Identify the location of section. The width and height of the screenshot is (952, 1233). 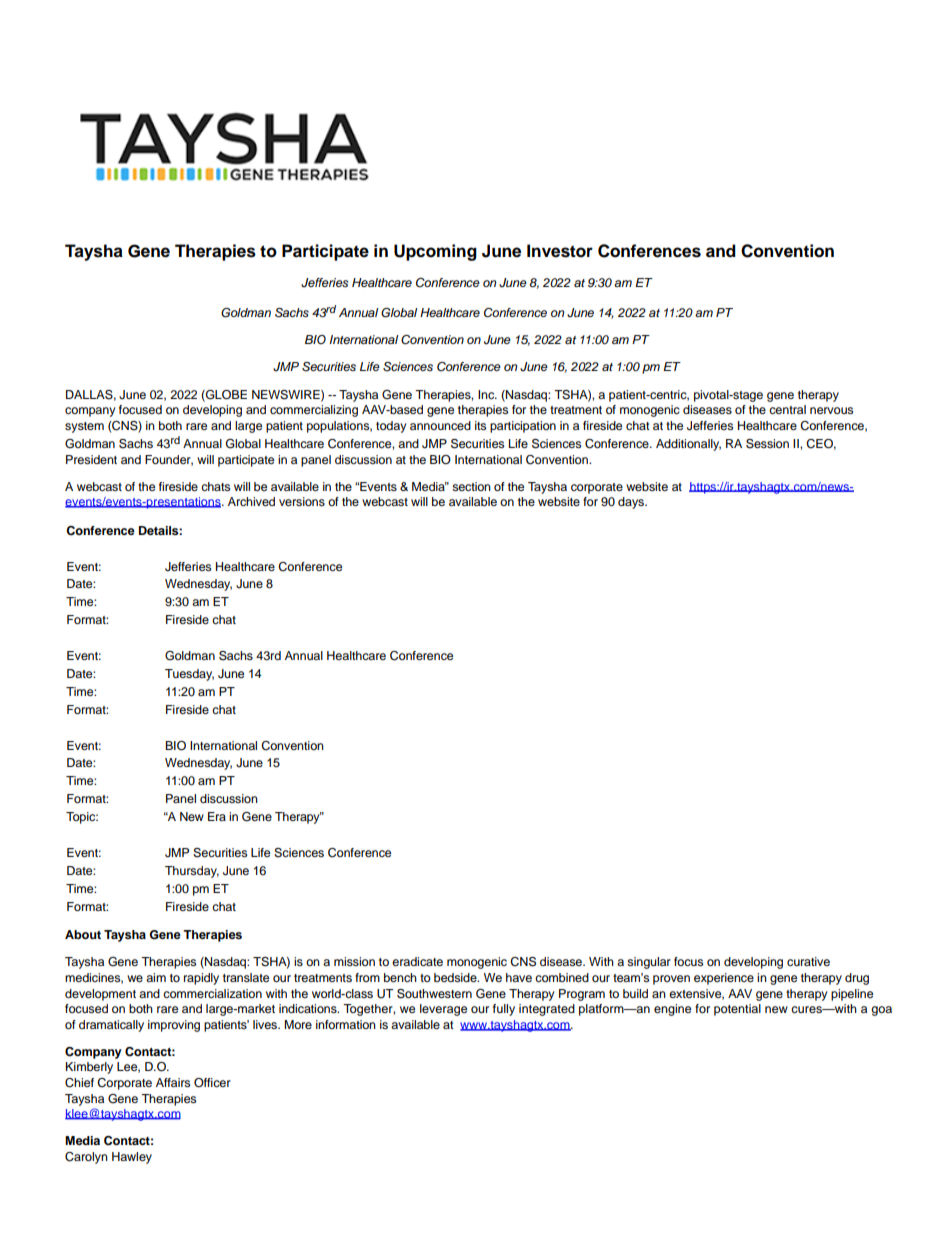
(471, 486).
